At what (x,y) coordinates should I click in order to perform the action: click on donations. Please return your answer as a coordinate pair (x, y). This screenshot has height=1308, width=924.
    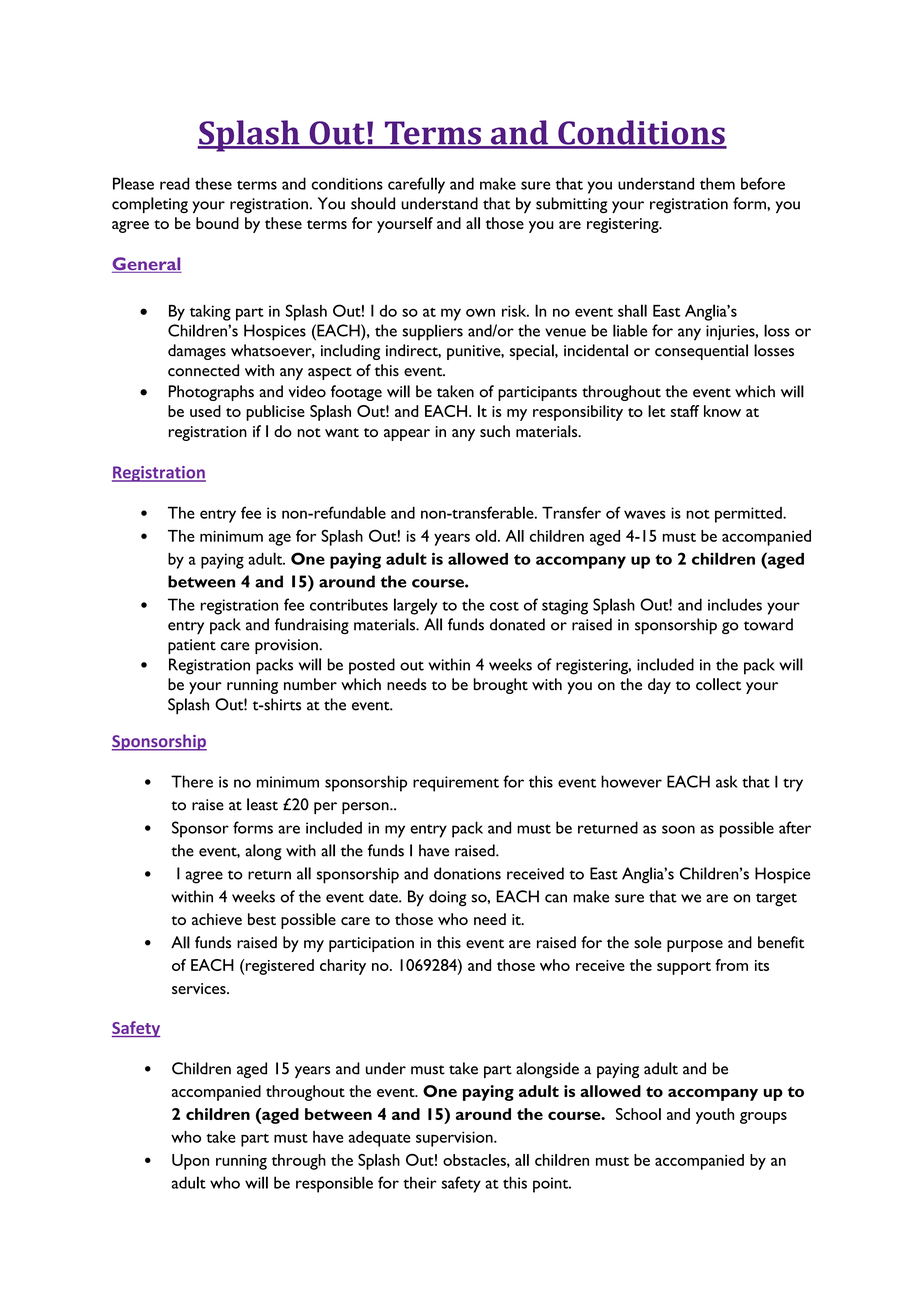
    Looking at the image, I should click on (467, 873).
